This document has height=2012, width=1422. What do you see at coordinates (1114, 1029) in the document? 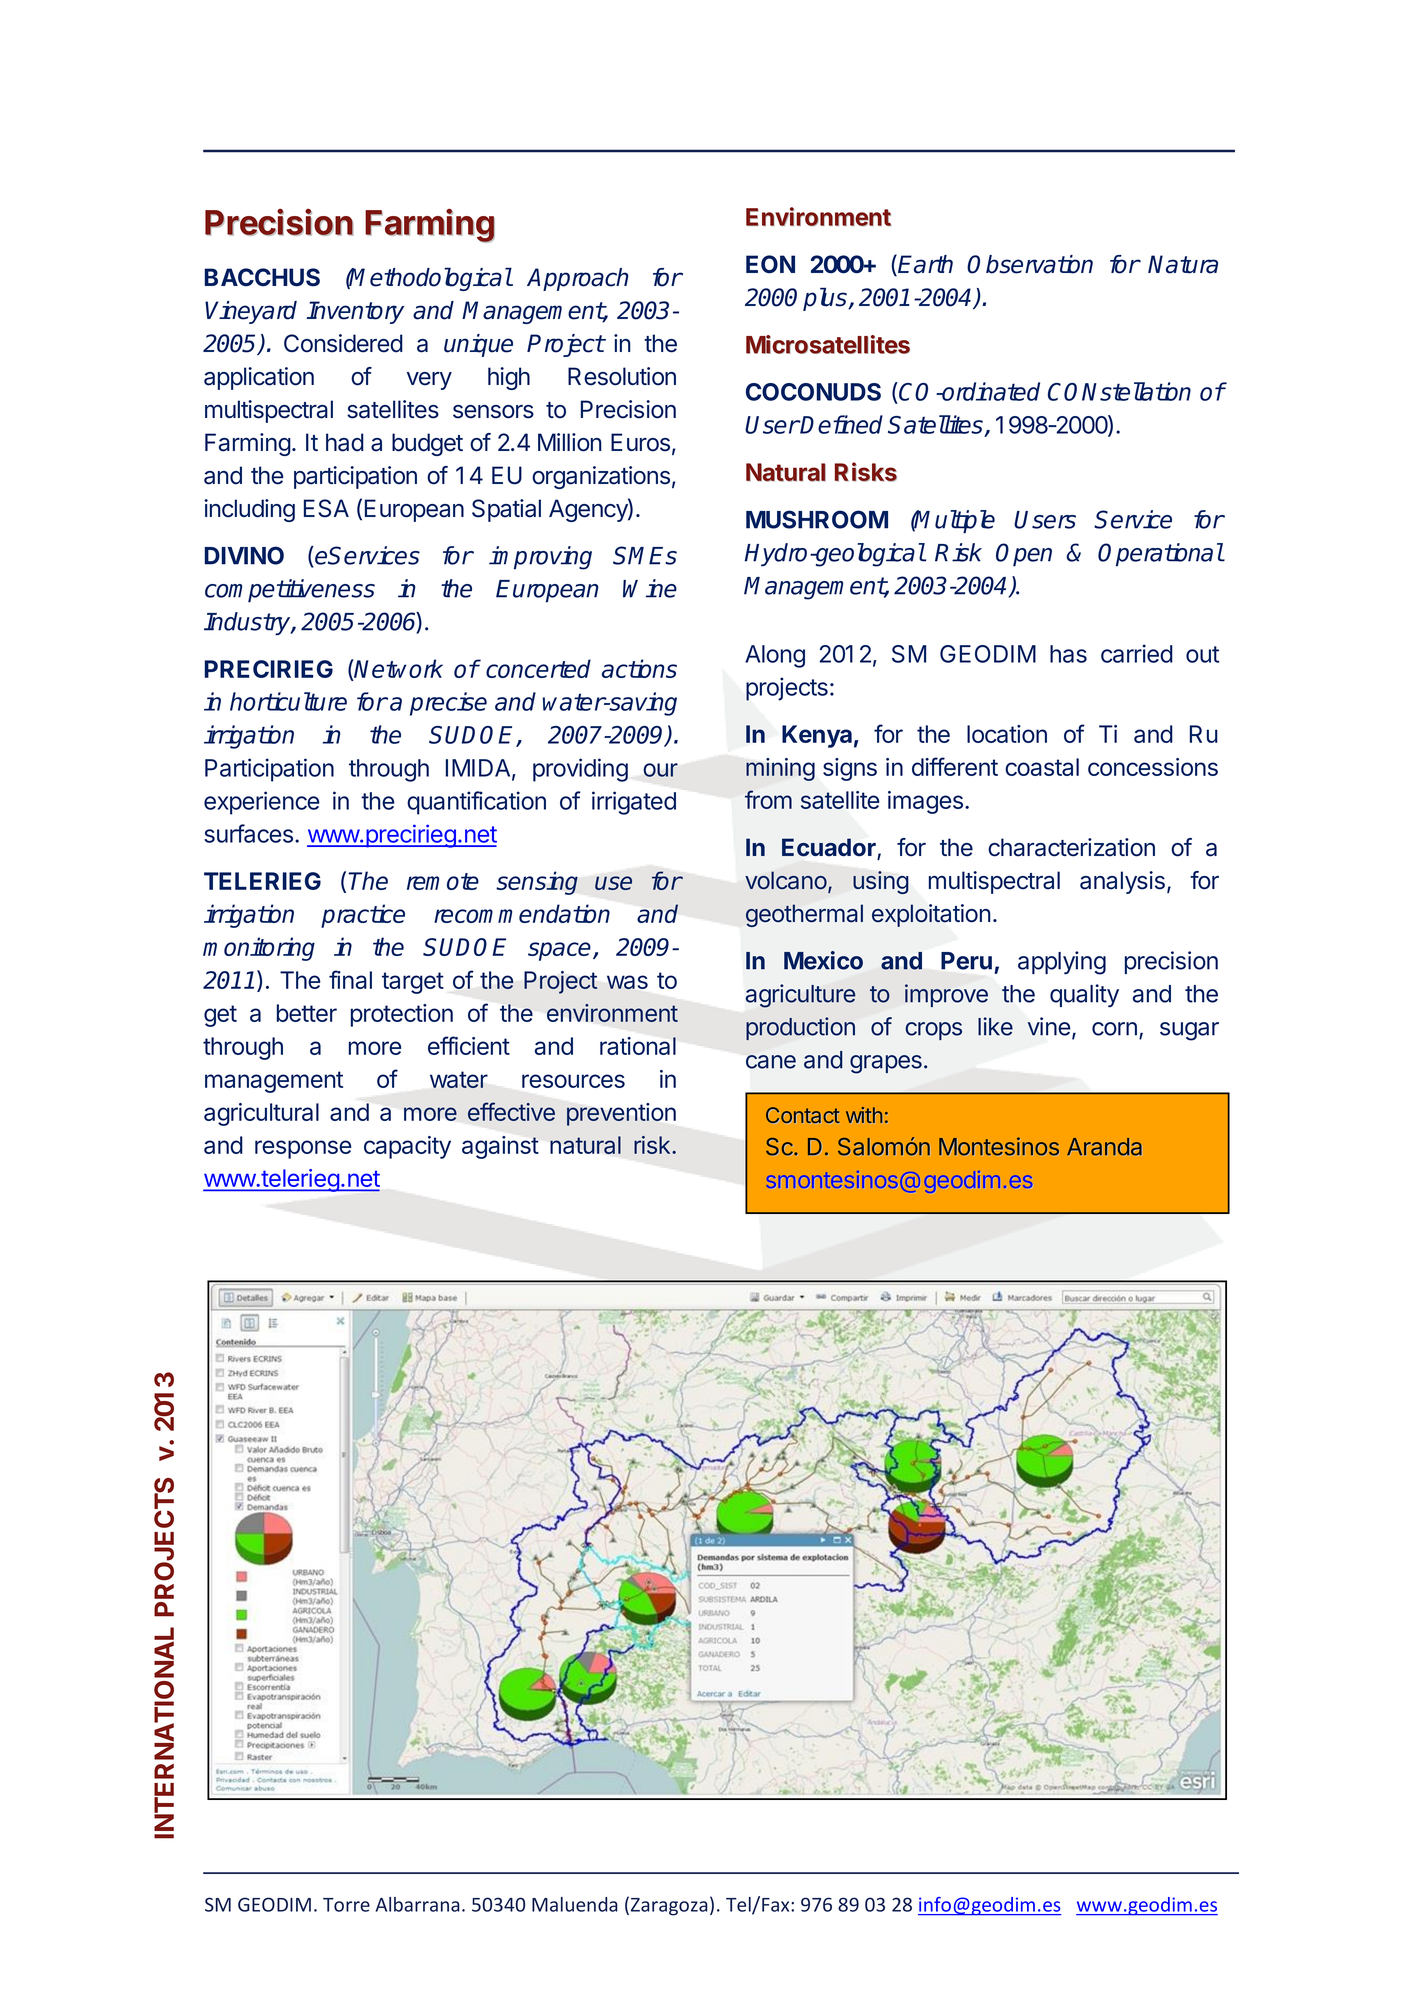
I see `corn` at bounding box center [1114, 1029].
